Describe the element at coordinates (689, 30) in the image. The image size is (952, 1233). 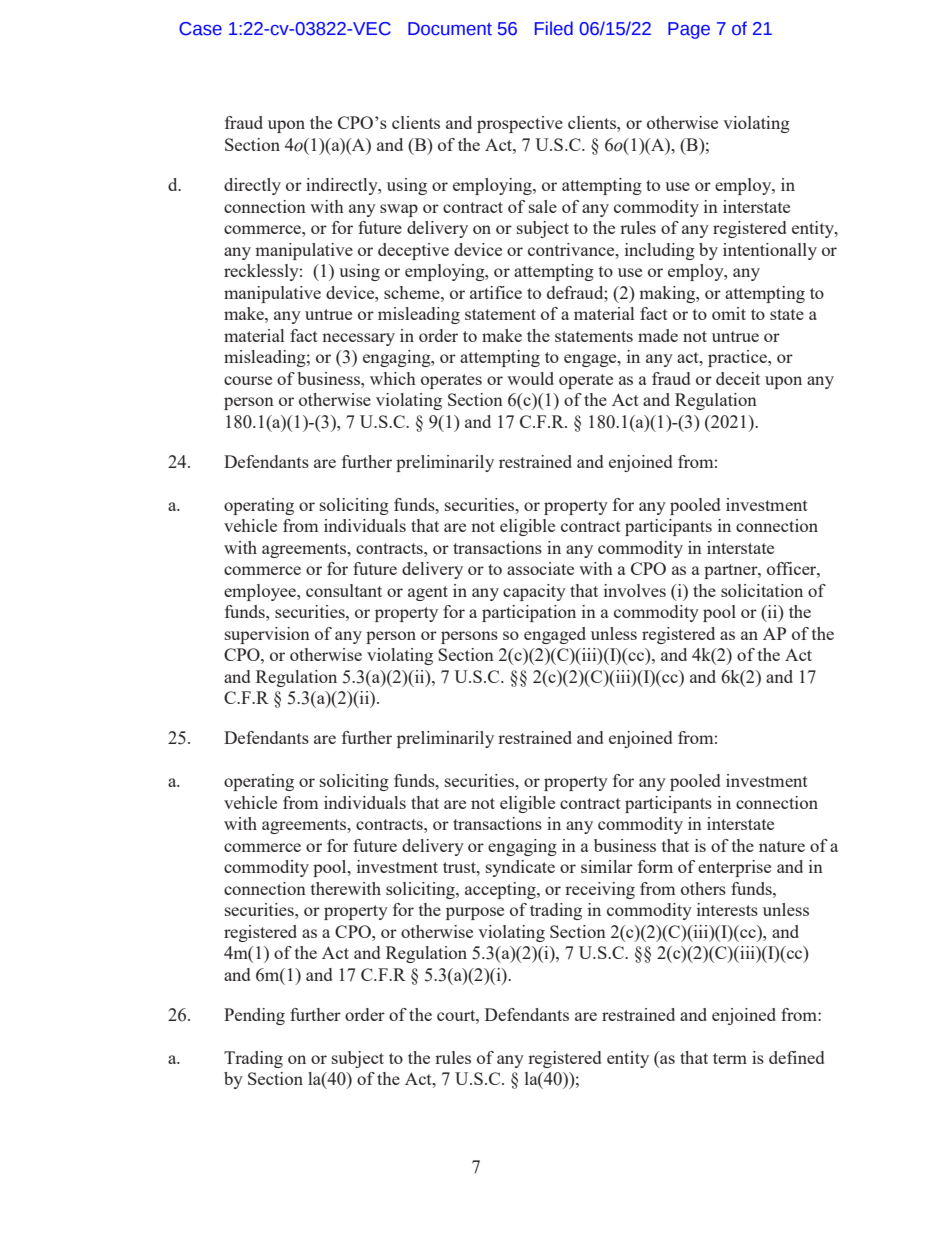
I see `Page` at that location.
